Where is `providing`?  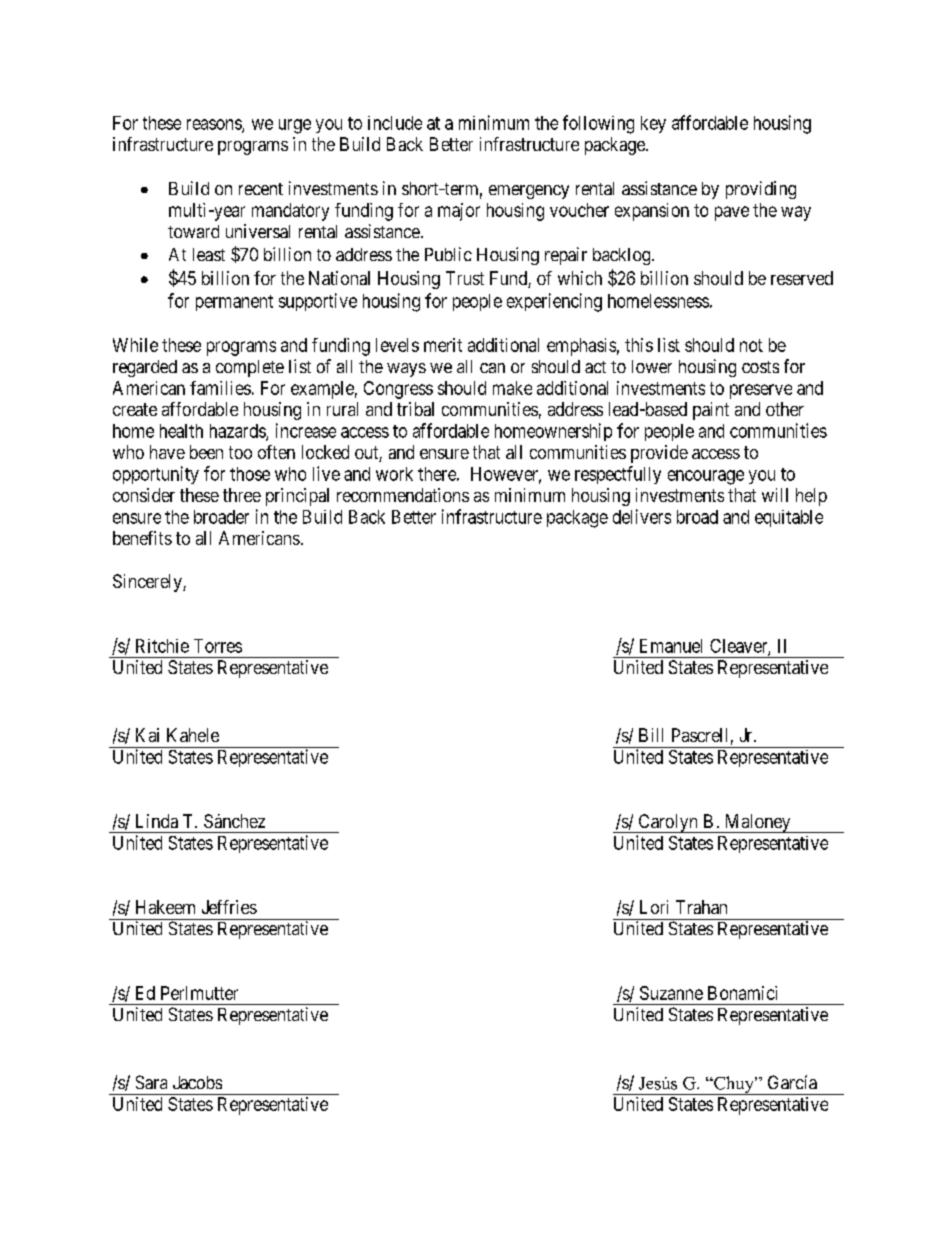
providing is located at coordinates (761, 190).
